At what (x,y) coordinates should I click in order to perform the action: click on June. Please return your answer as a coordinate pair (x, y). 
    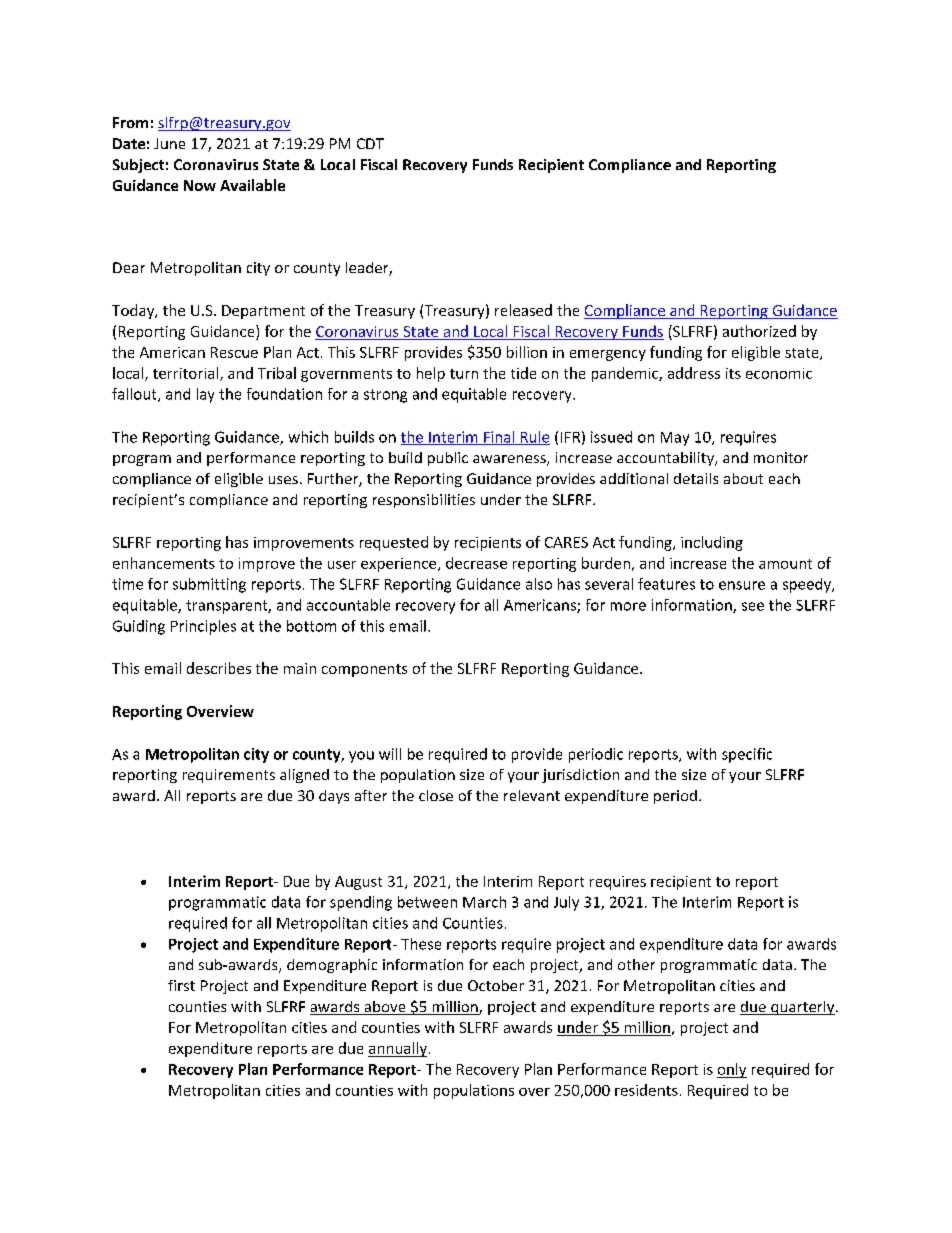
    Looking at the image, I should click on (169, 143).
